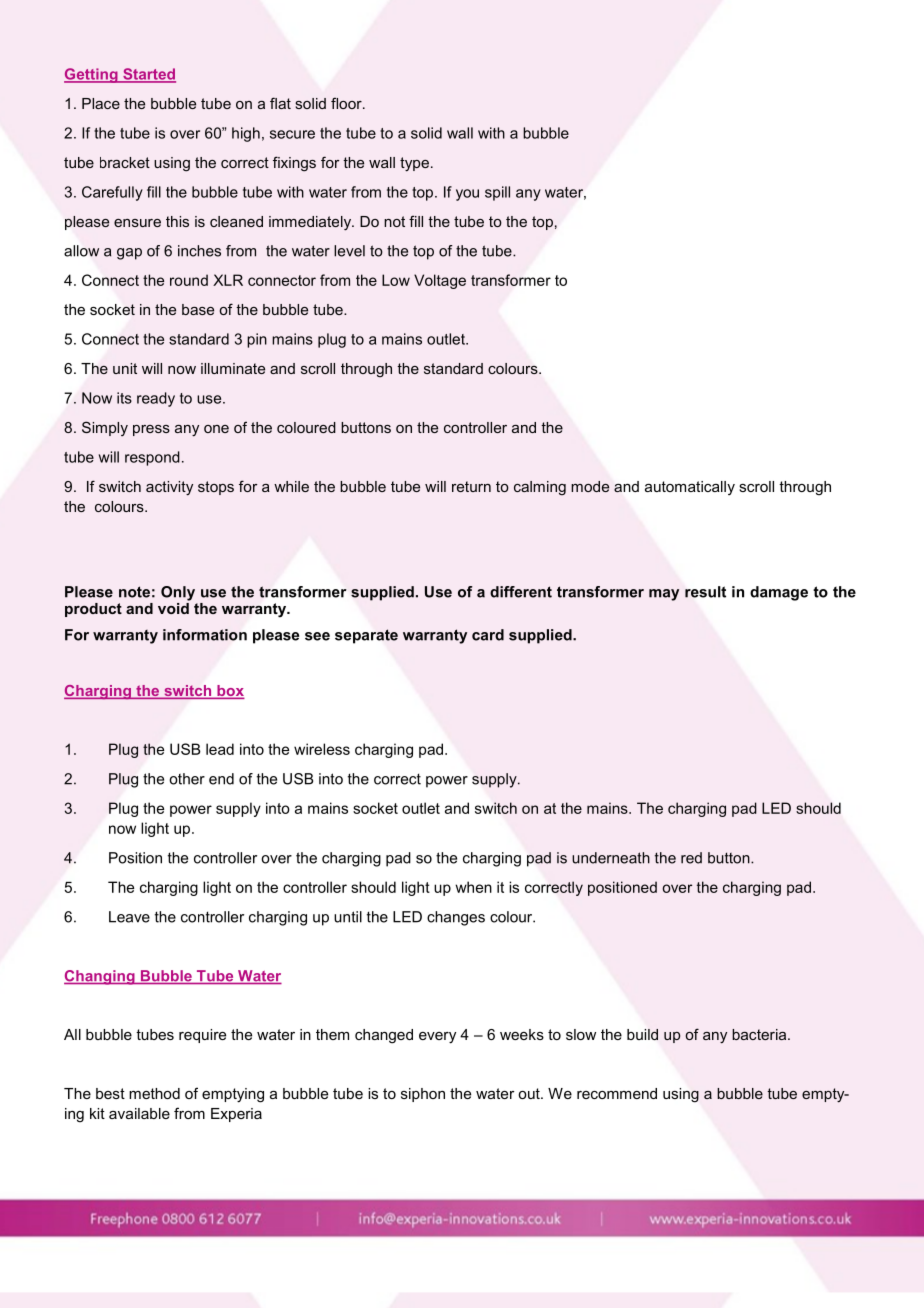  Describe the element at coordinates (148, 75) in the screenshot. I see `Started` at that location.
